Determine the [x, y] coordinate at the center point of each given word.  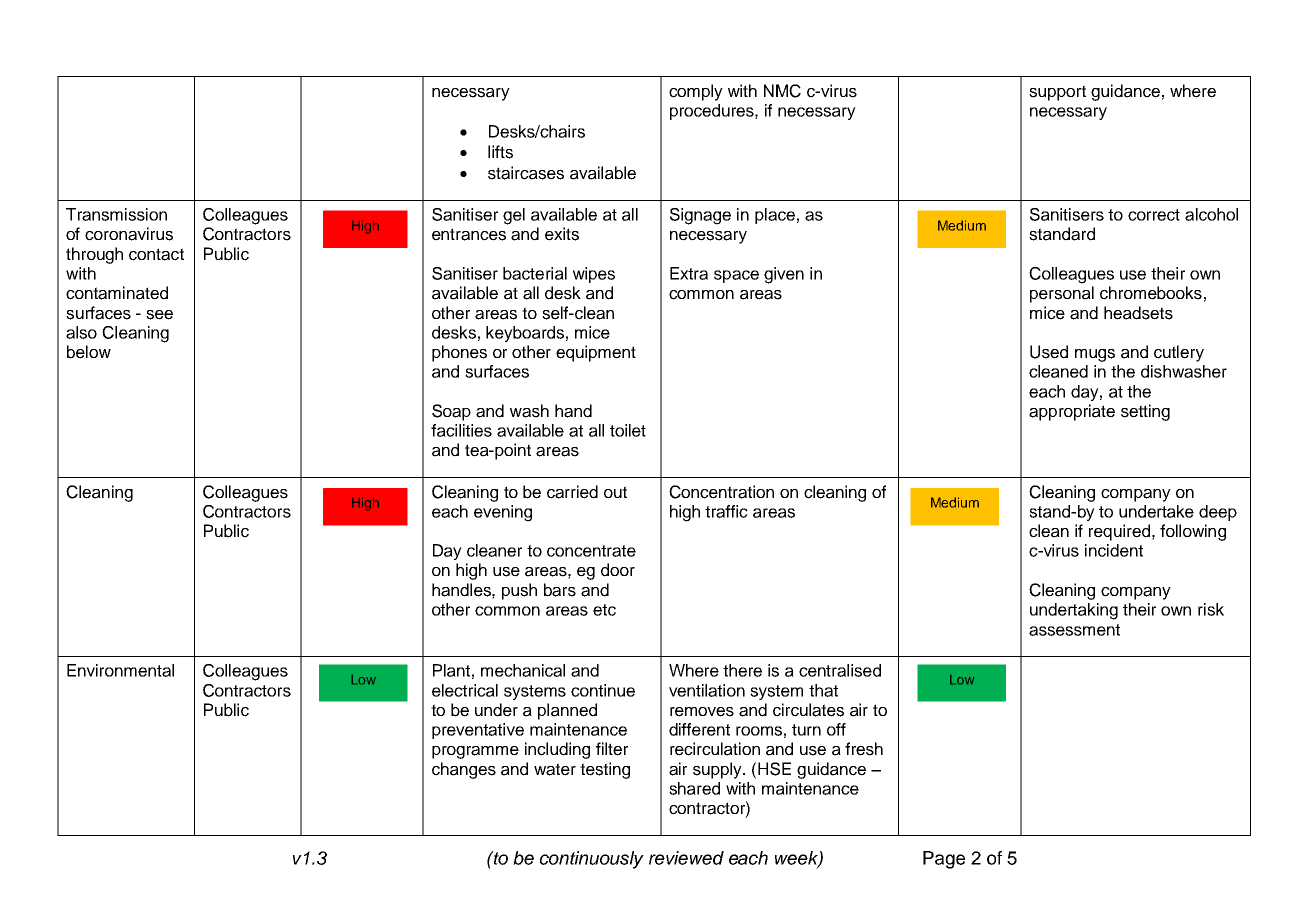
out [615, 492]
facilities [461, 430]
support [1057, 93]
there [742, 670]
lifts [500, 152]
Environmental [120, 670]
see [159, 315]
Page [944, 860]
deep [1218, 513]
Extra [689, 273]
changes [464, 770]
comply [696, 92]
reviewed [686, 858]
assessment [1074, 630]
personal [1062, 294]
